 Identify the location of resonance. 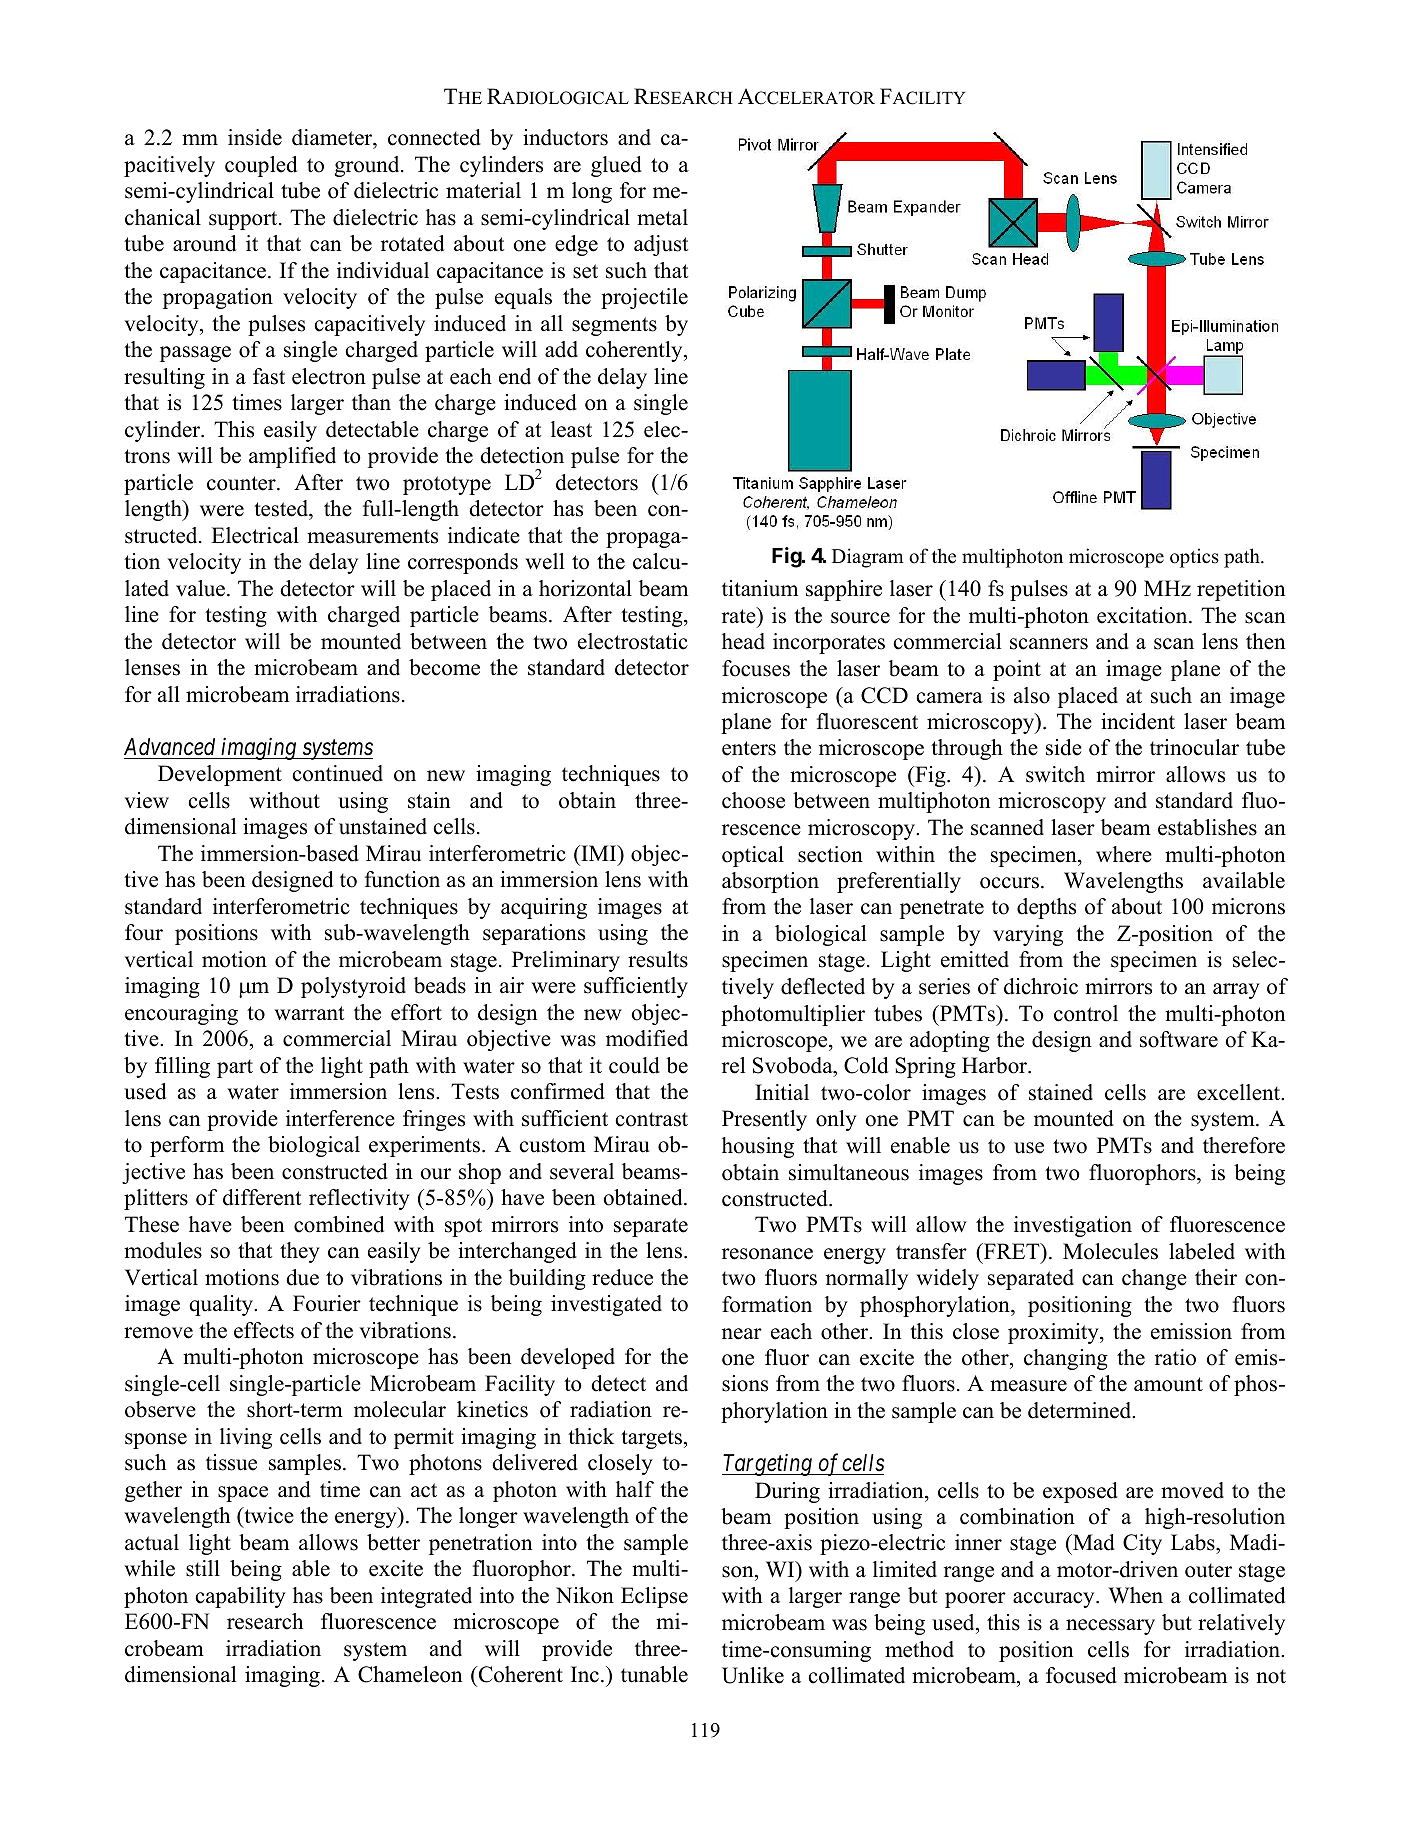
(767, 1254).
